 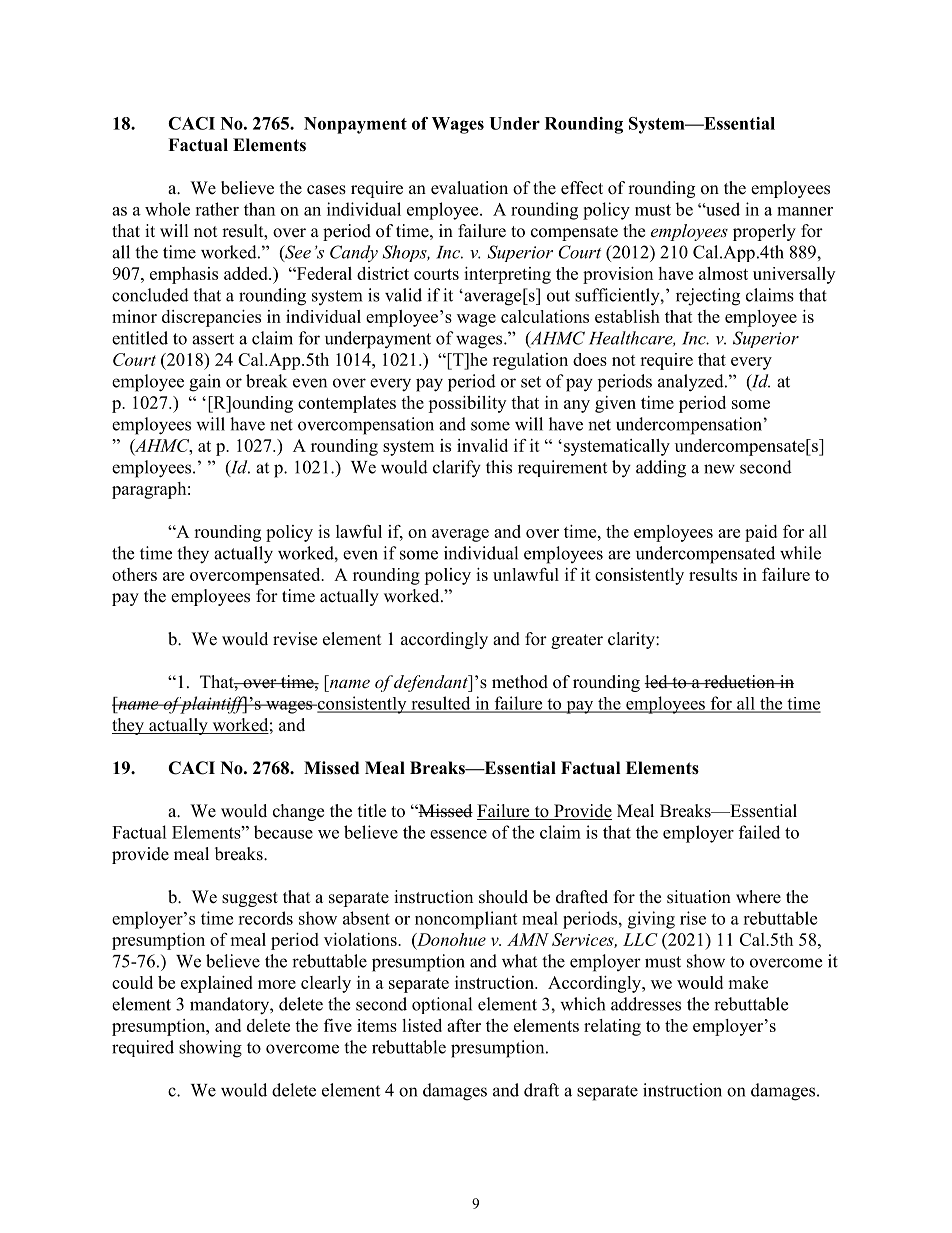 I want to click on revise, so click(x=295, y=639).
